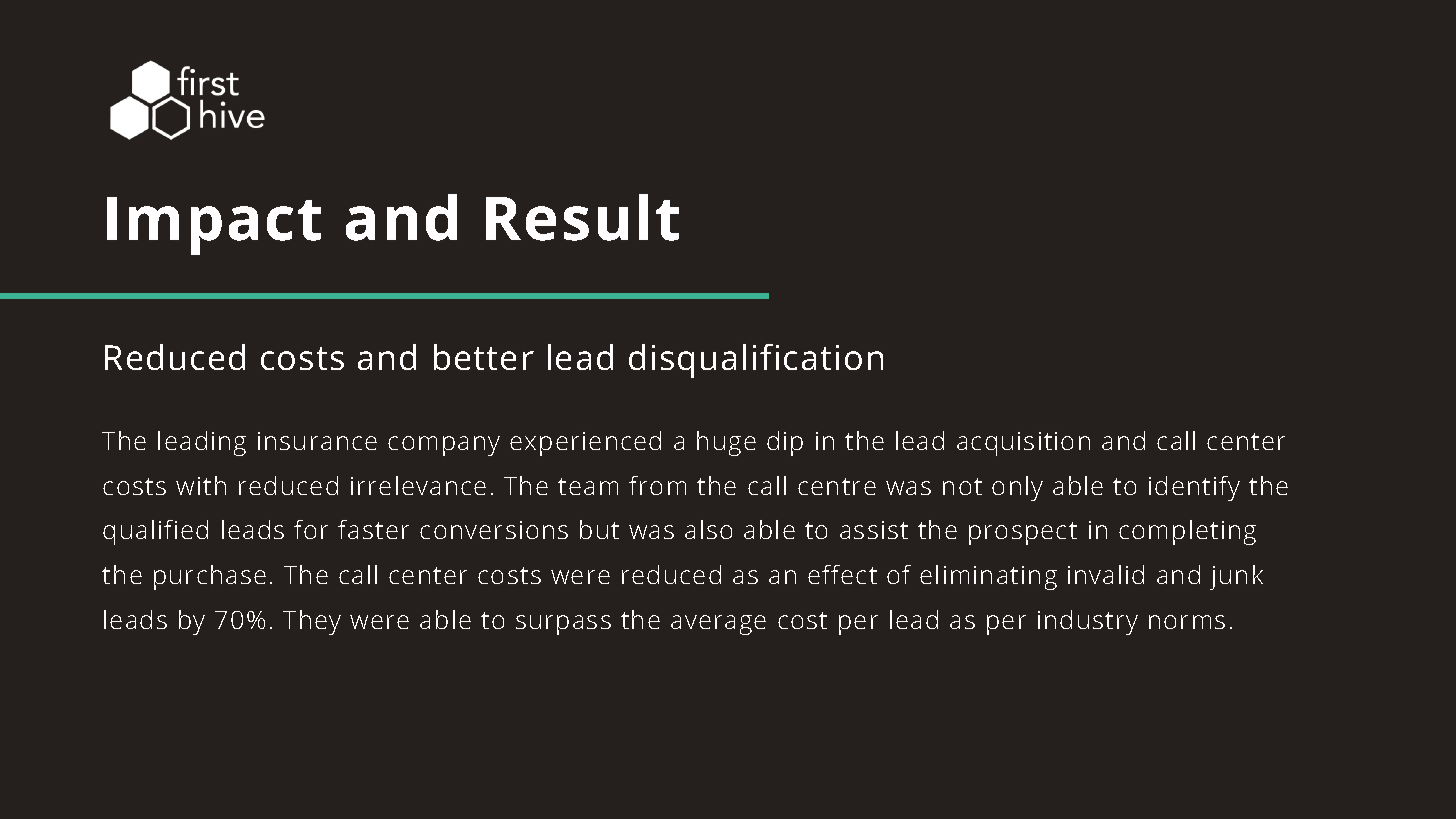 The height and width of the screenshot is (819, 1456). What do you see at coordinates (1194, 488) in the screenshot?
I see `identify` at bounding box center [1194, 488].
